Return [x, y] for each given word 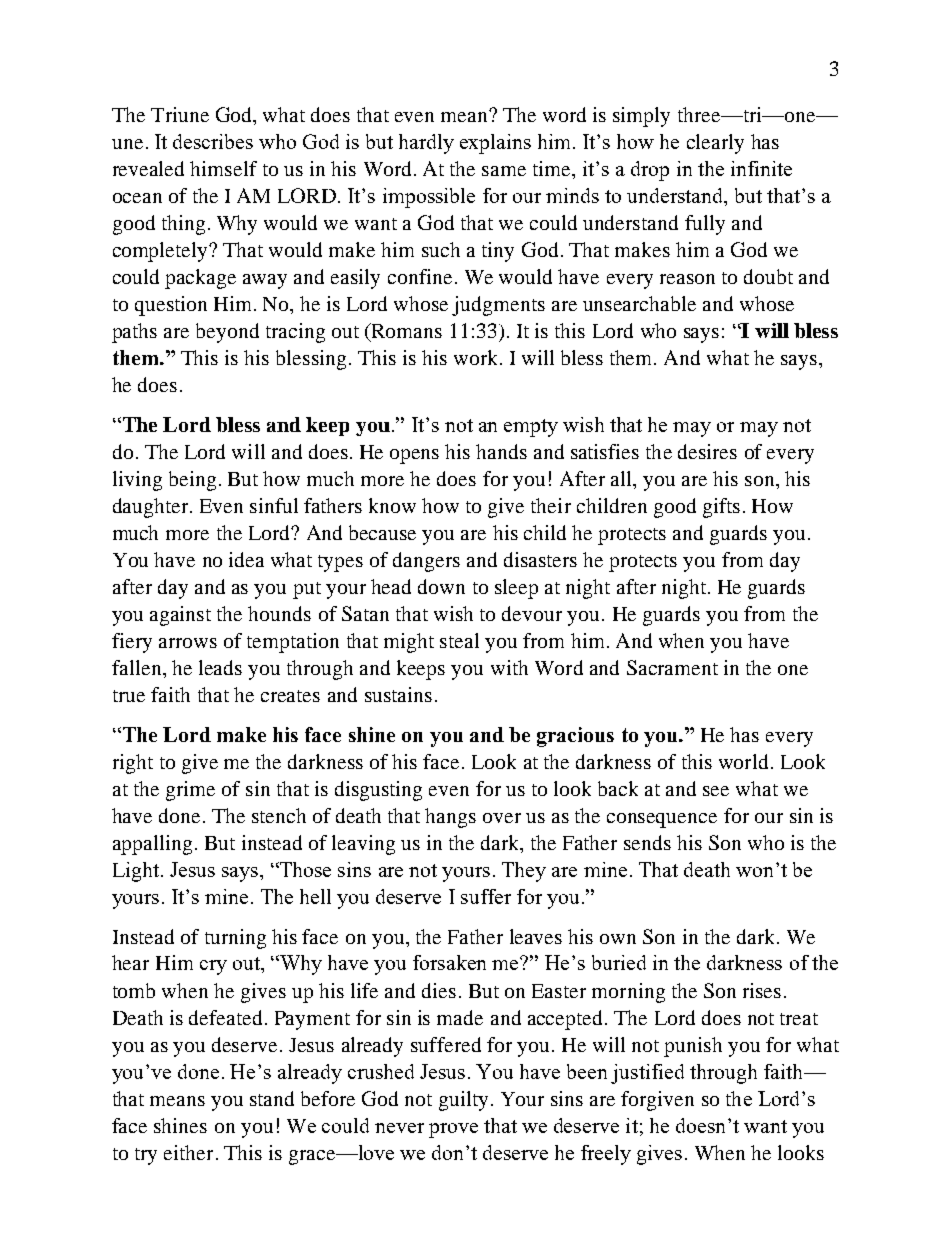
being [192, 481]
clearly [715, 144]
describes [213, 141]
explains [495, 144]
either [188, 1152]
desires [707, 451]
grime [190, 791]
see [716, 791]
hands [501, 451]
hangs [450, 818]
